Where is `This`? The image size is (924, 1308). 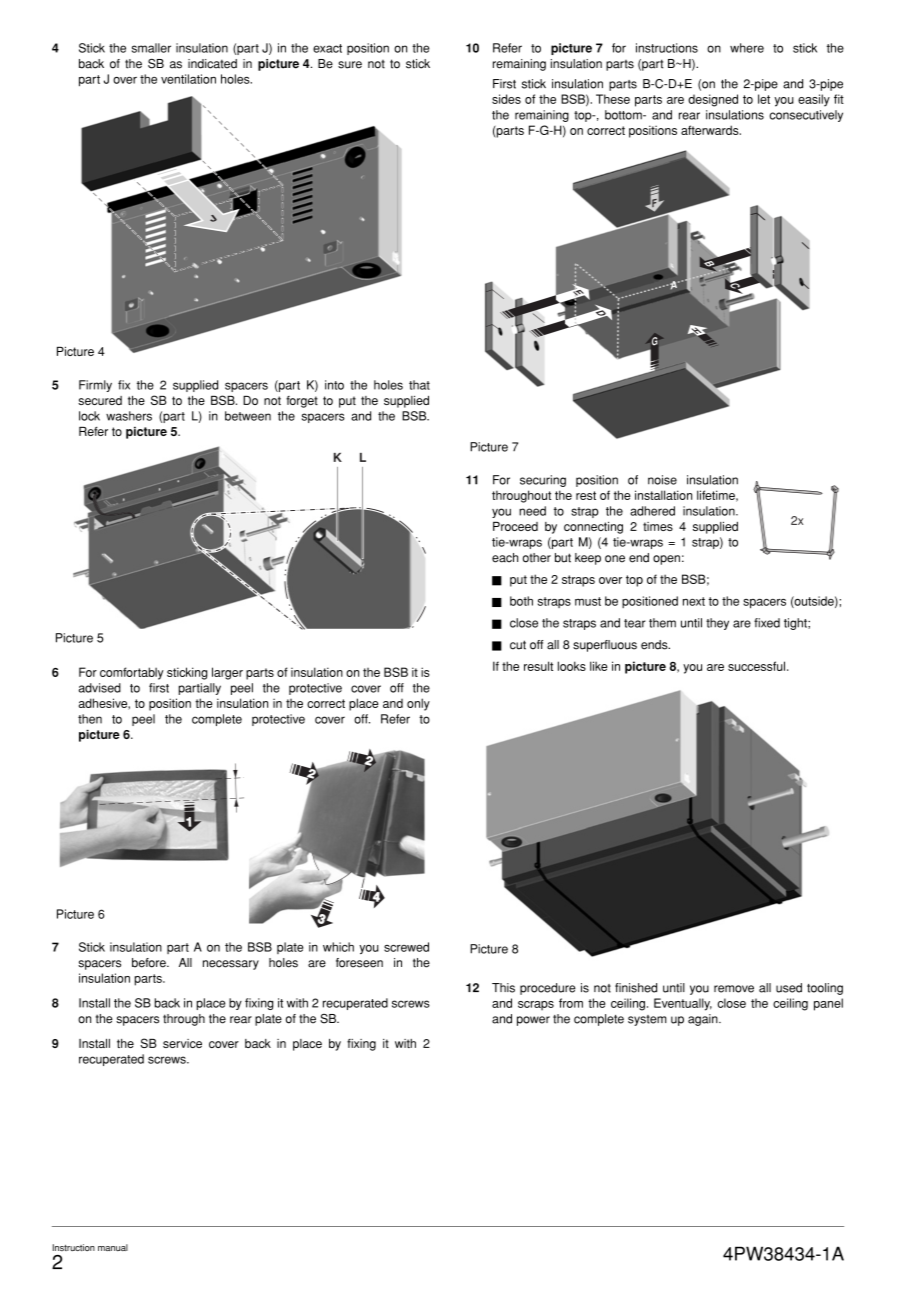
This is located at coordinates (503, 988).
